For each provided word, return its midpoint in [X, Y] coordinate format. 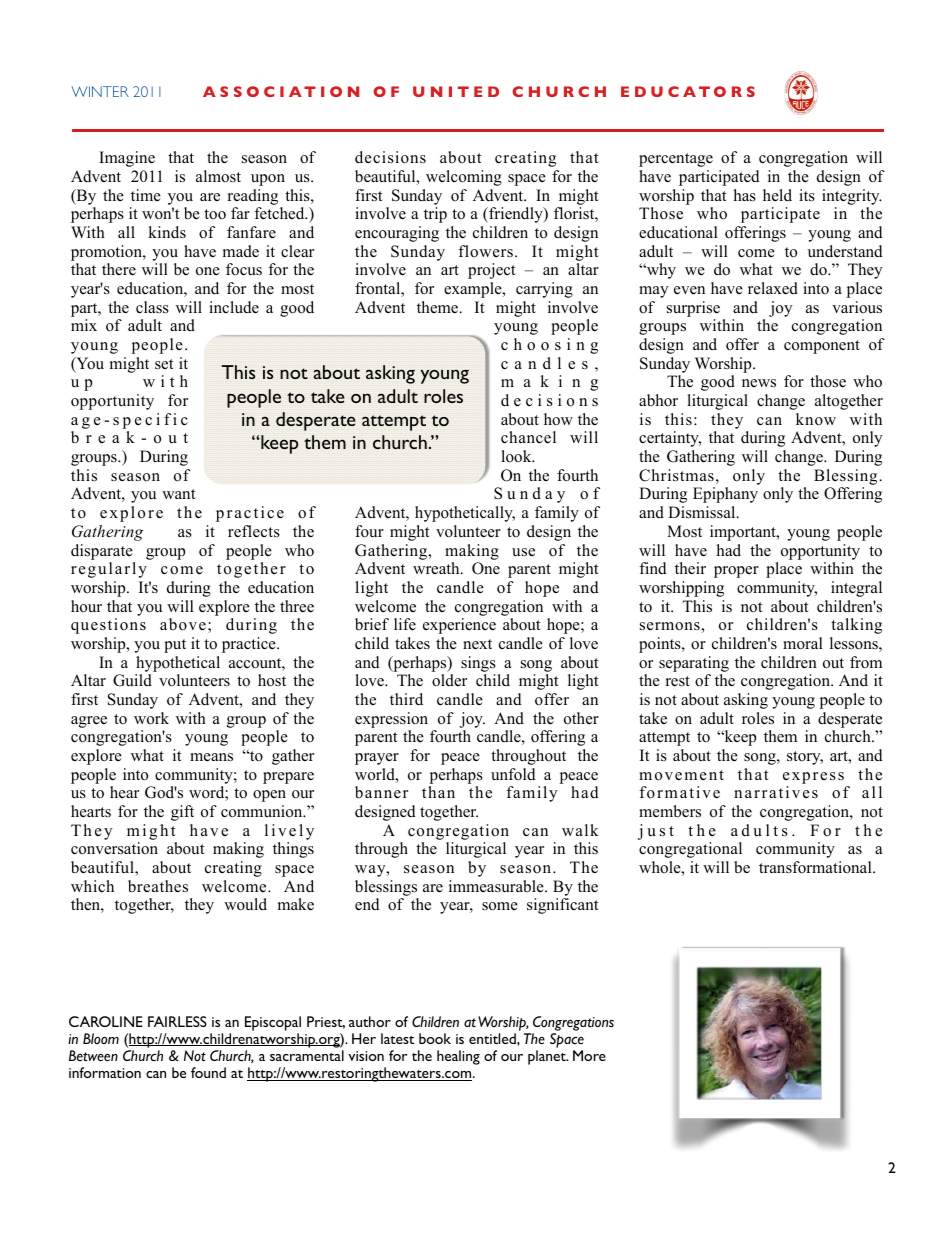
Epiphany [725, 495]
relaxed [773, 288]
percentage [676, 160]
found [208, 1072]
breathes [158, 886]
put [175, 646]
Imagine [127, 159]
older [449, 680]
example [474, 290]
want [178, 494]
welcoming [464, 178]
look [517, 456]
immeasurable [497, 886]
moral [803, 643]
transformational [816, 867]
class [152, 307]
